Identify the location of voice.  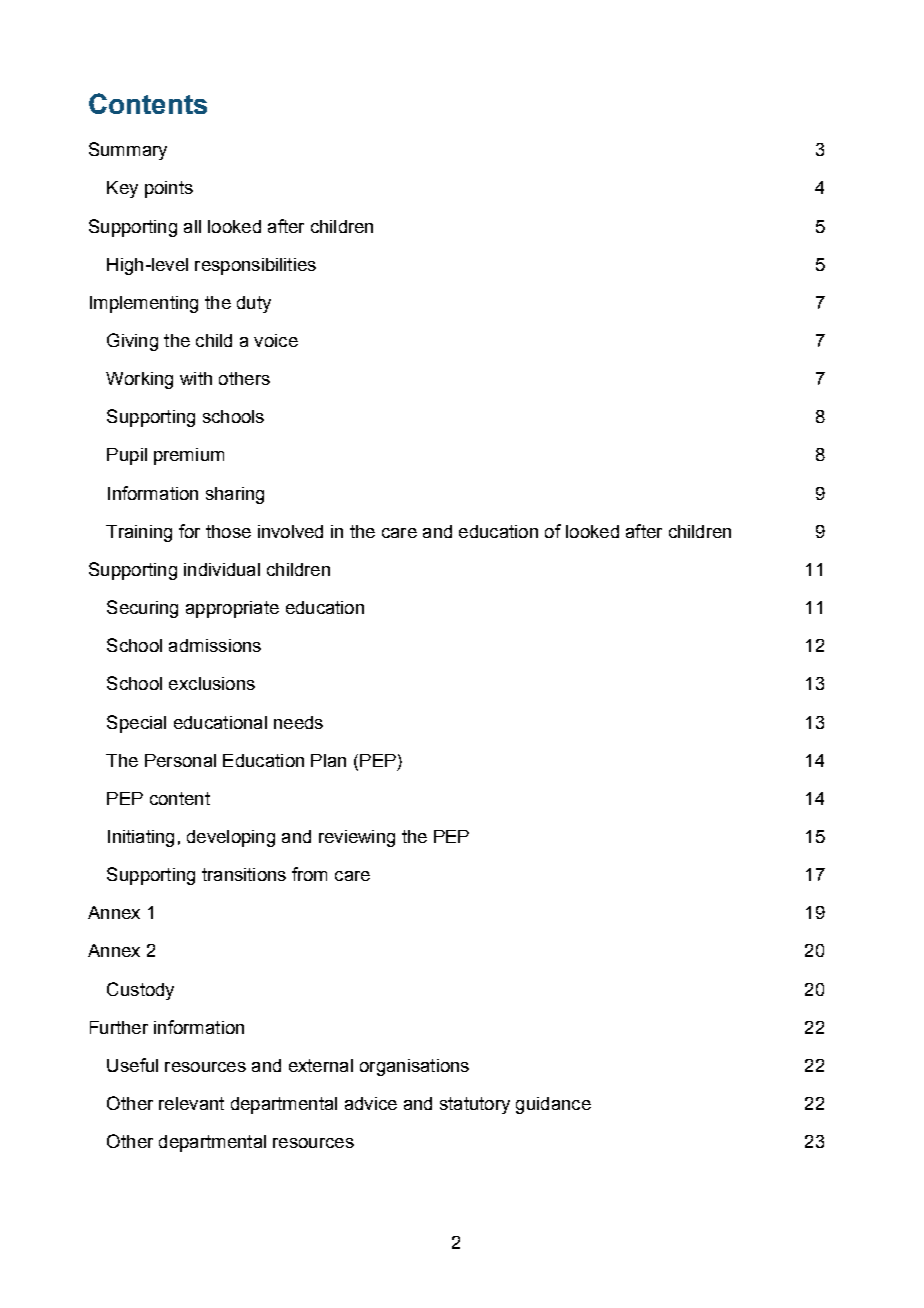
(276, 340).
